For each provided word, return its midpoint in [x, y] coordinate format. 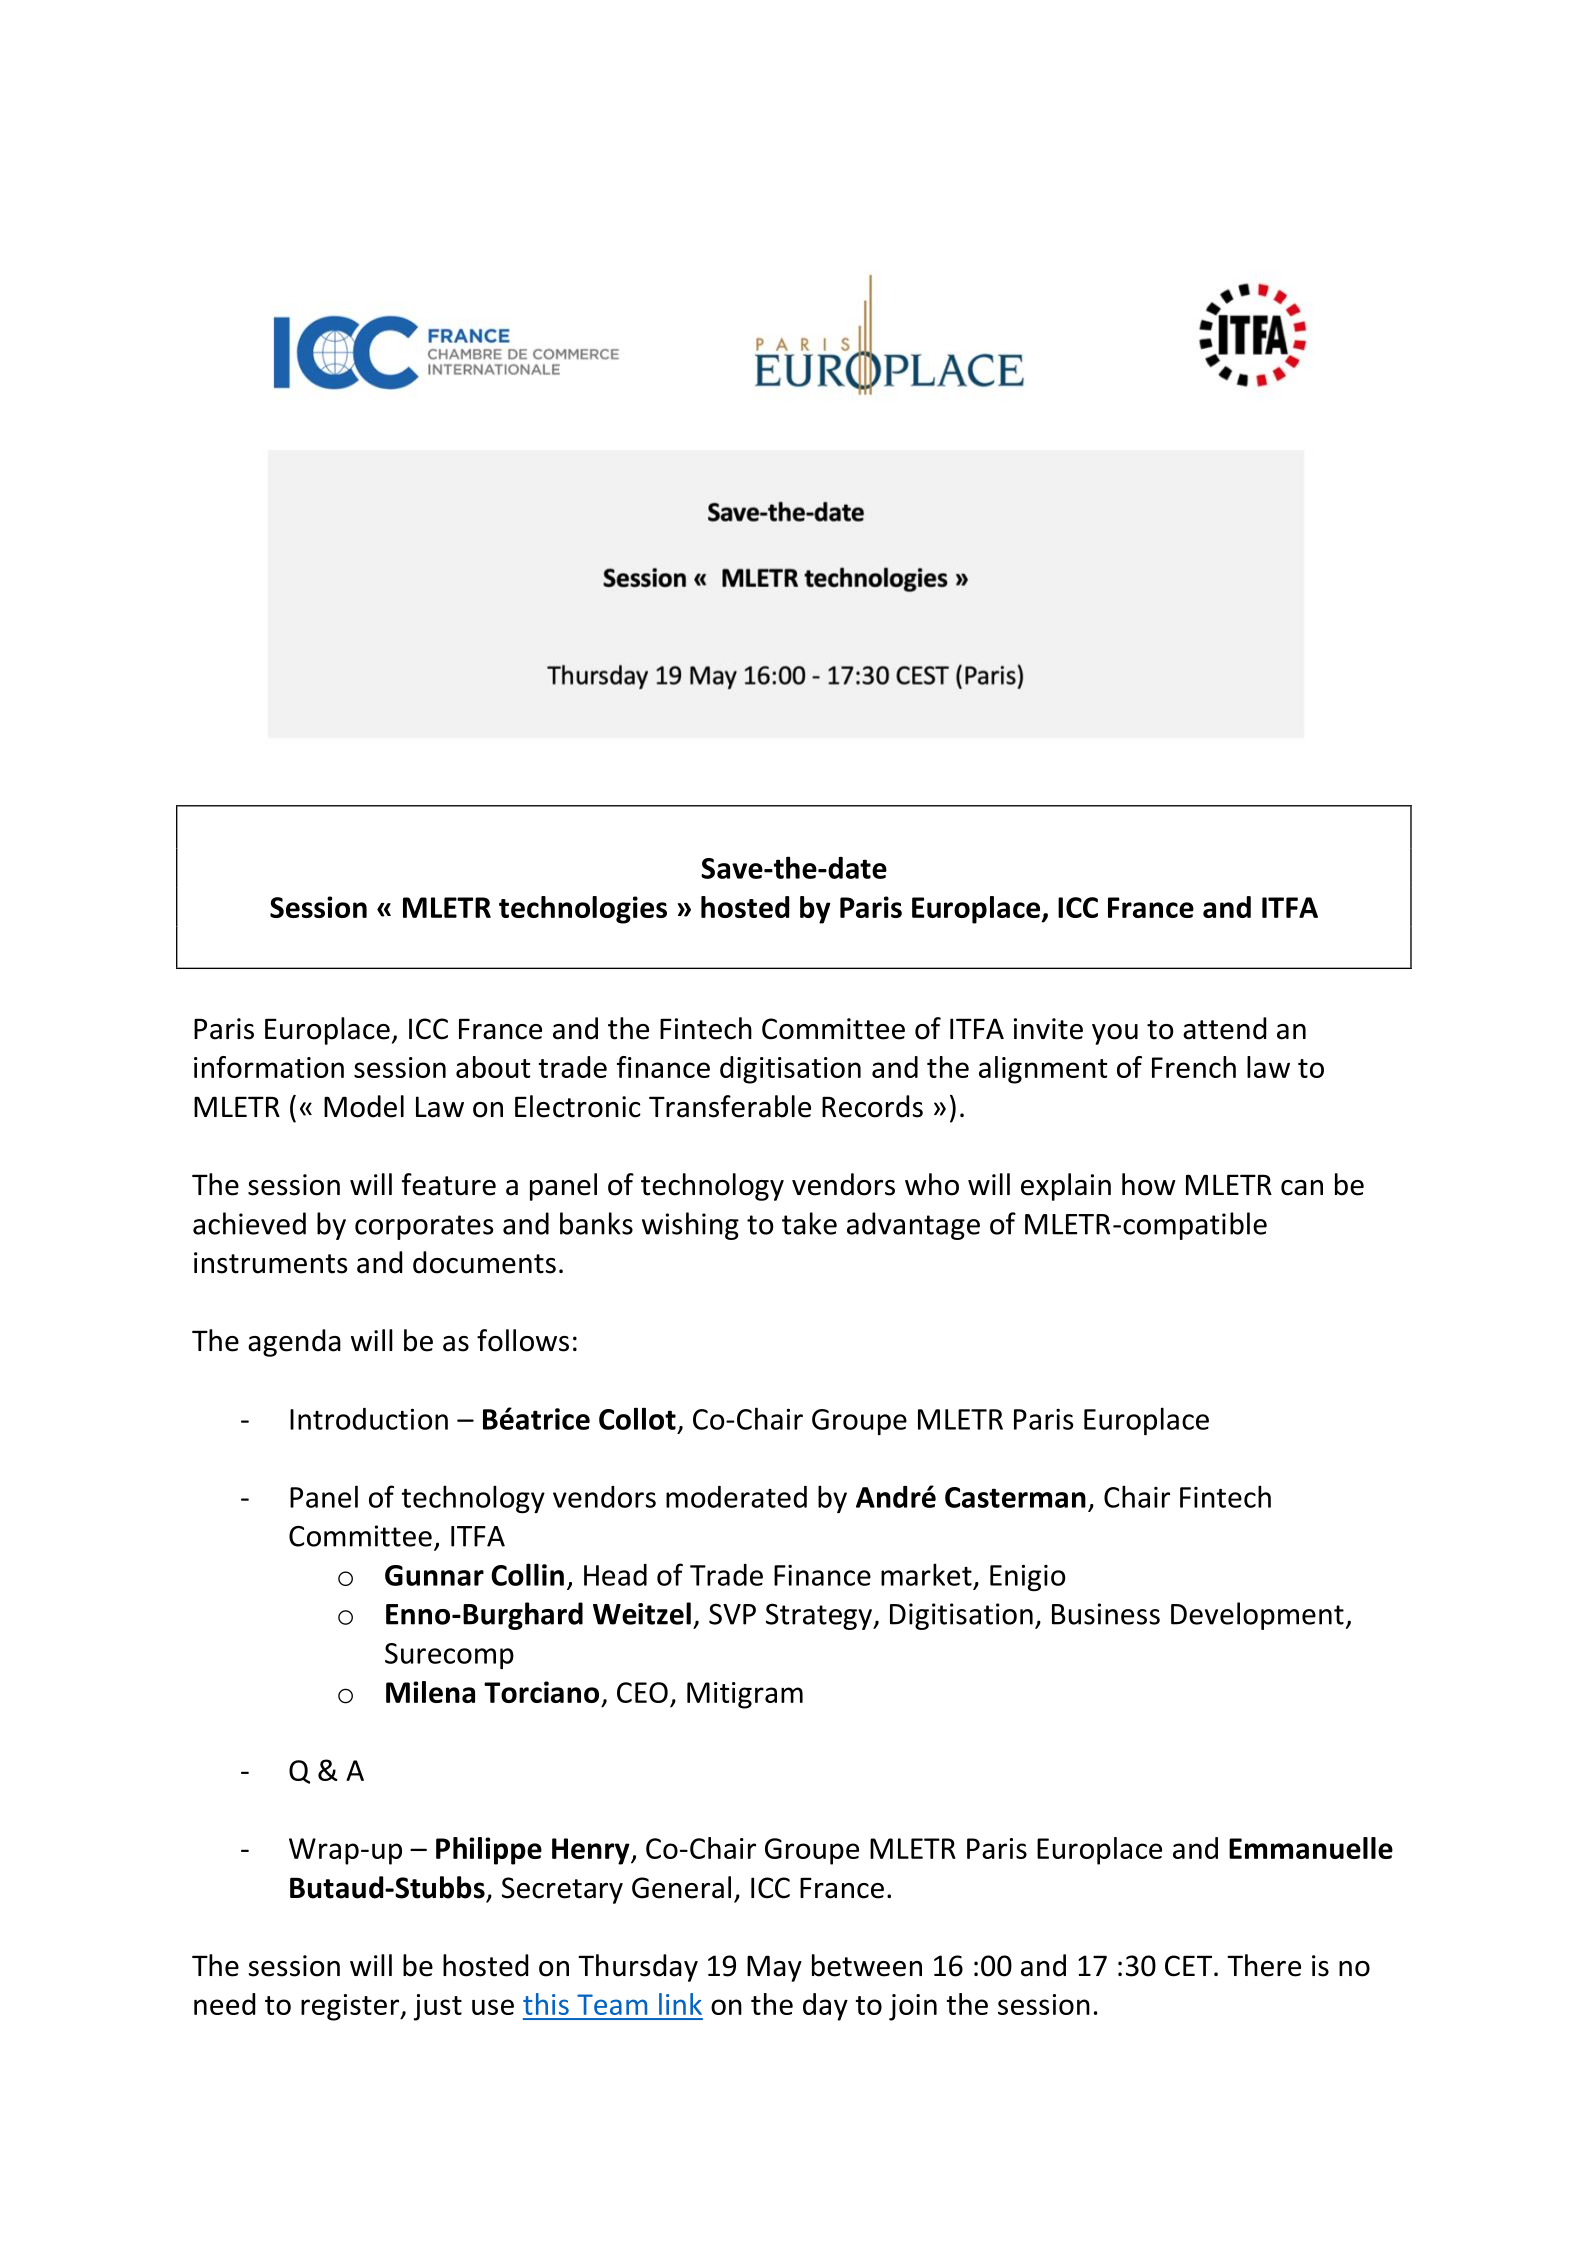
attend [1224, 1028]
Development [1257, 1616]
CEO [642, 1692]
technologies [583, 910]
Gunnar [434, 1575]
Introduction [369, 1419]
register [351, 2007]
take [809, 1223]
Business [1106, 1614]
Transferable [730, 1106]
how [1149, 1184]
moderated [736, 1497]
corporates [424, 1227]
